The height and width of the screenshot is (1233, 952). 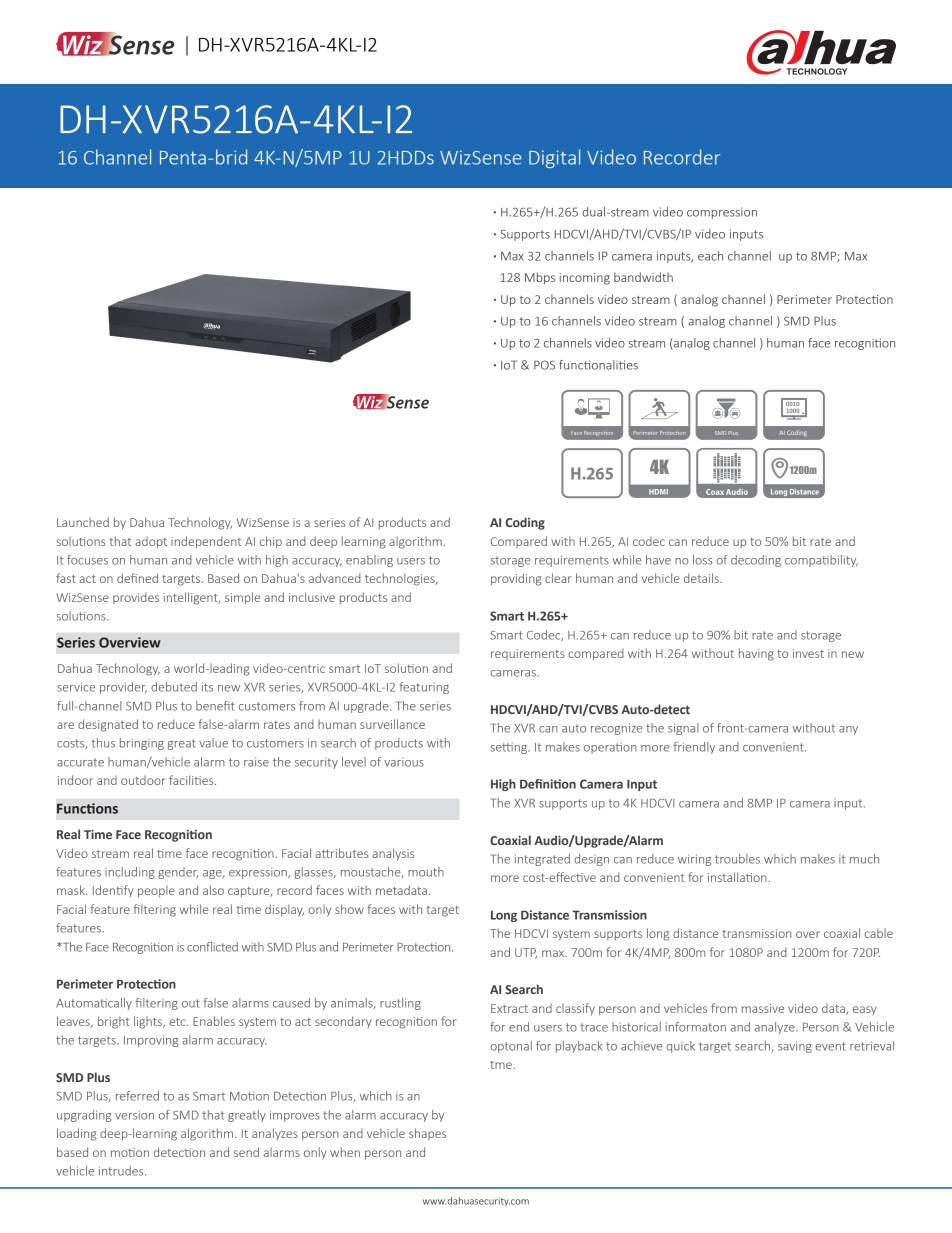 I want to click on massive, so click(x=763, y=1008).
